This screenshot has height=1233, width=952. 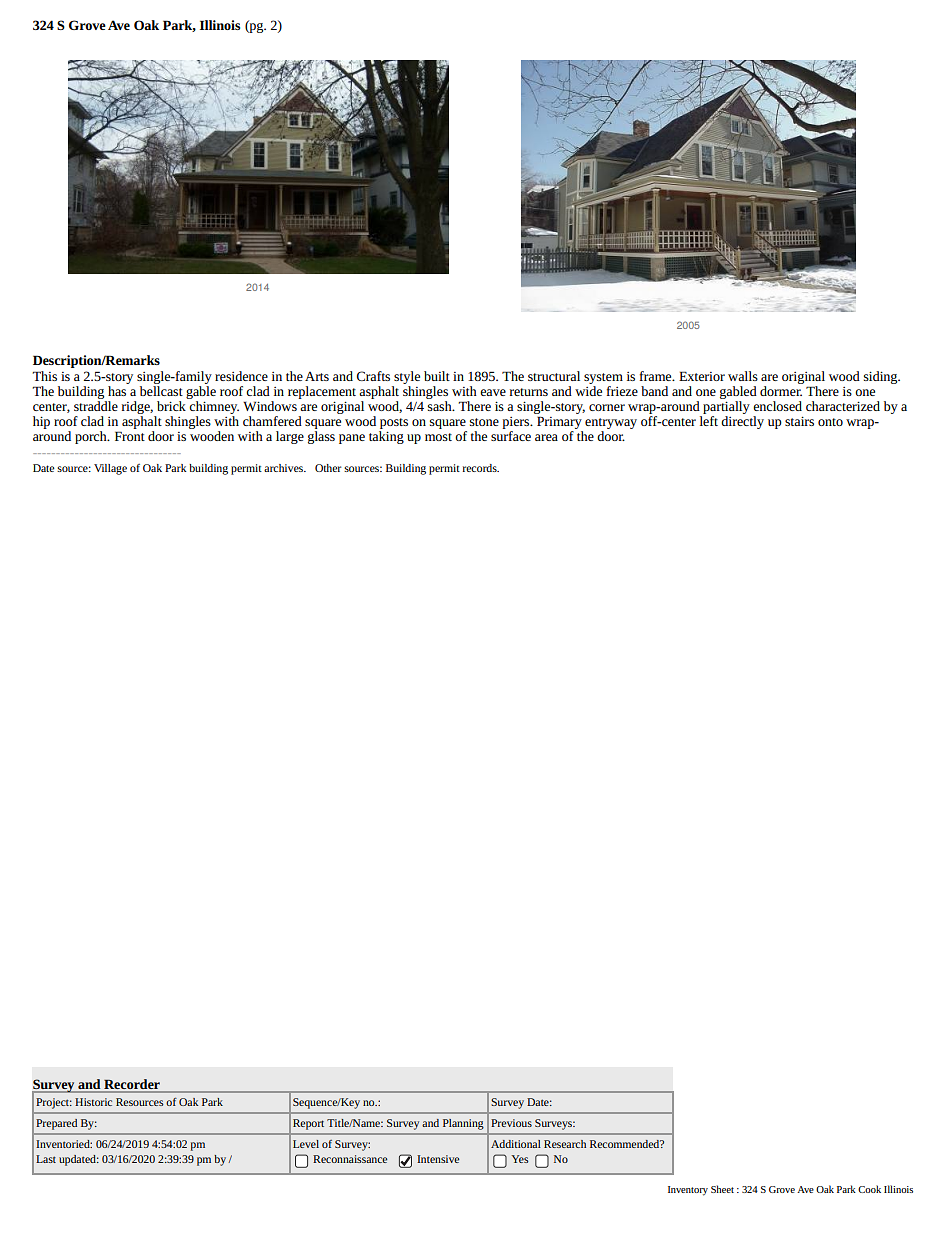 I want to click on enclosed, so click(x=777, y=406).
